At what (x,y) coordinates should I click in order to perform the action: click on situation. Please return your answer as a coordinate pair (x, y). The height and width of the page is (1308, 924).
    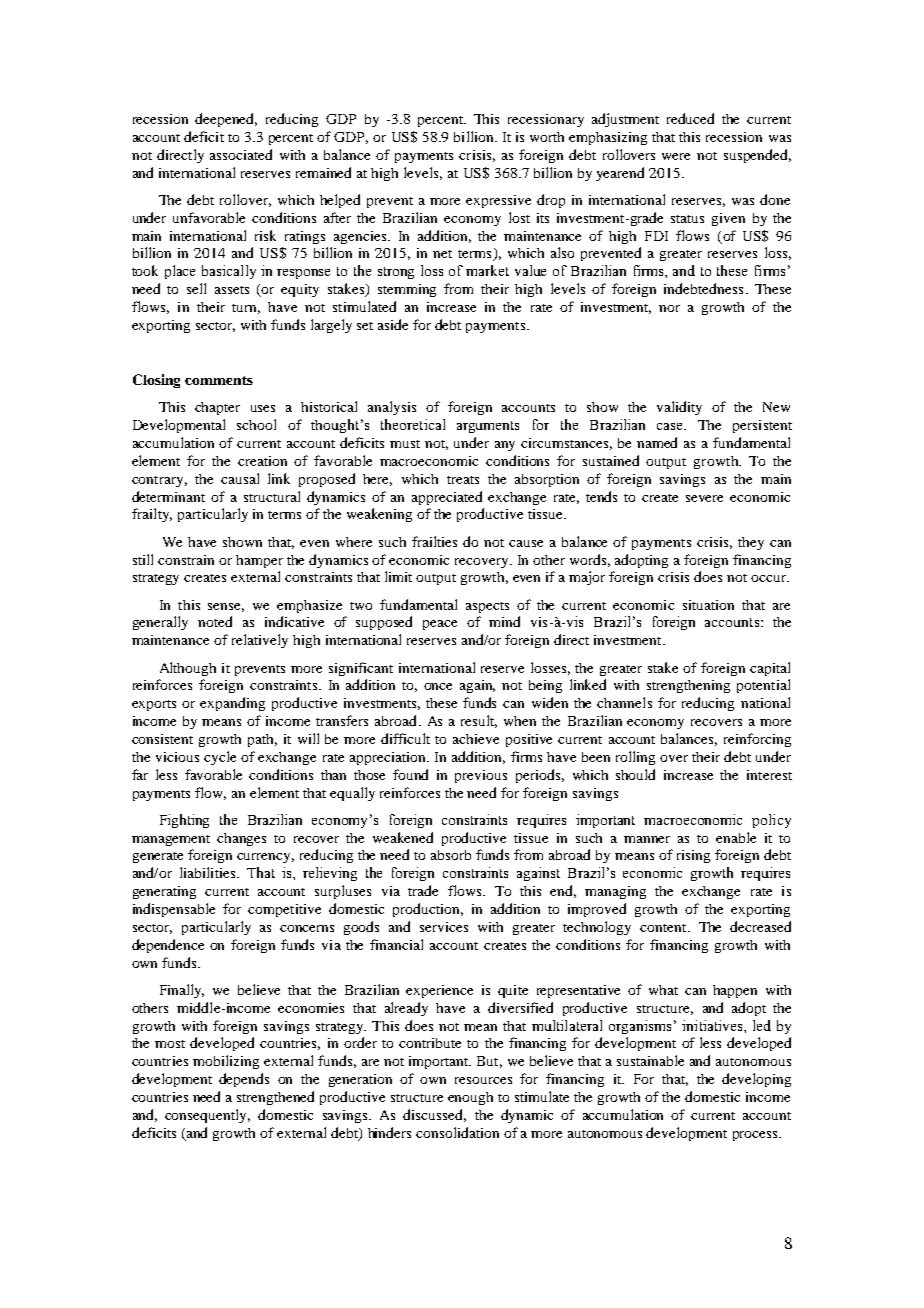
    Looking at the image, I should click on (708, 605).
